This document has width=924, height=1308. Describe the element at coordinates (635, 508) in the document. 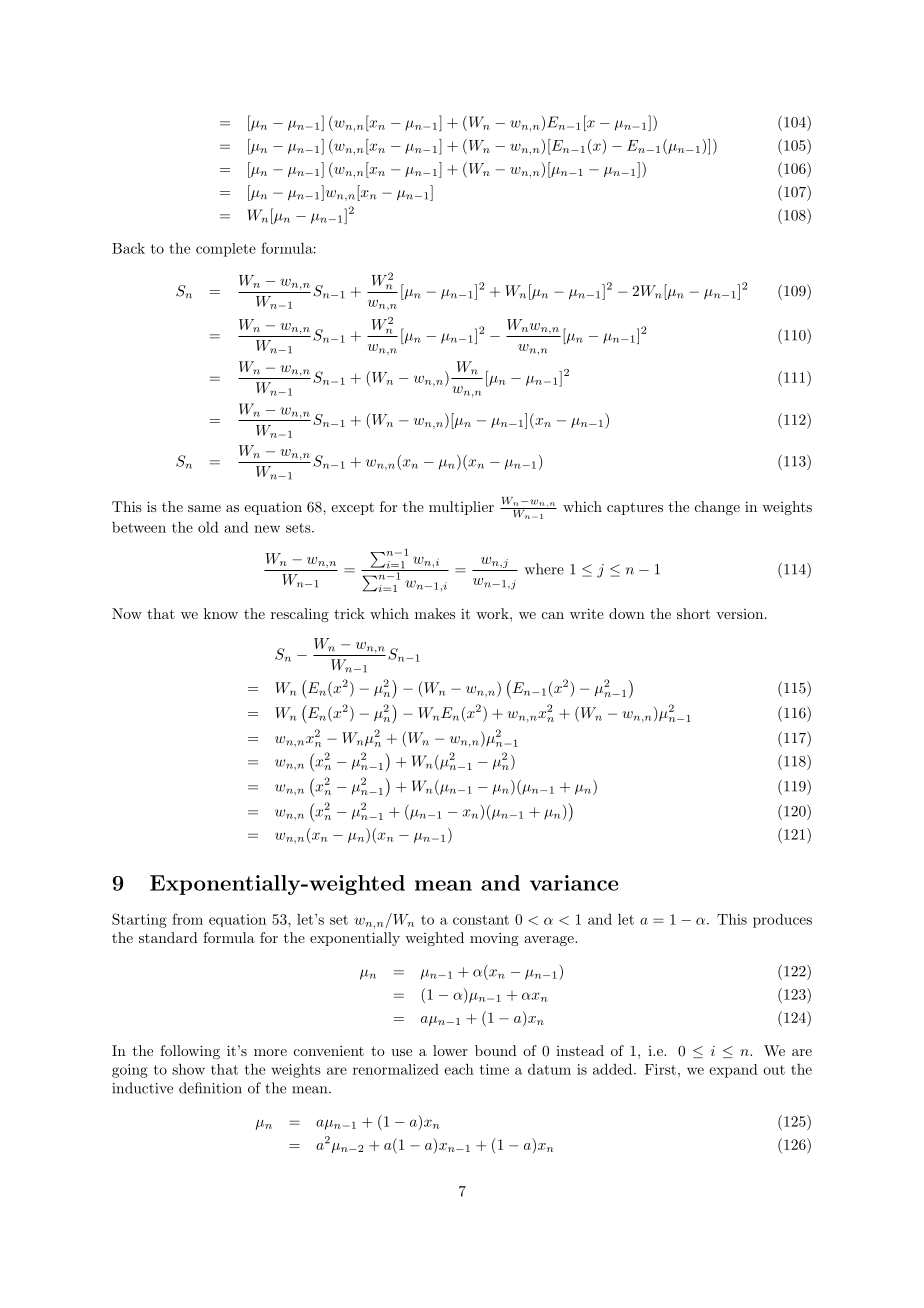

I see `captures` at that location.
